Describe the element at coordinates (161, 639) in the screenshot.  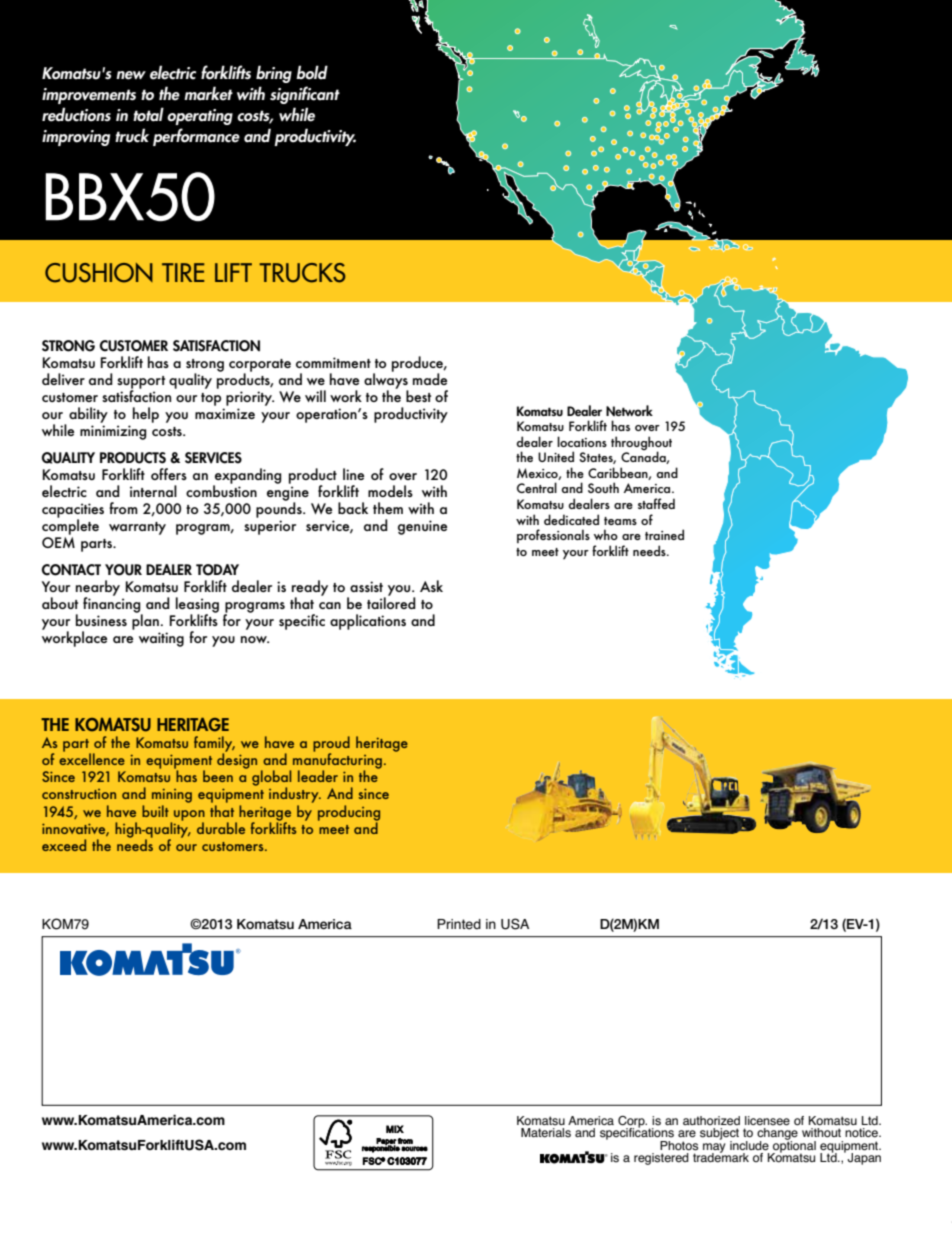
I see `waiting` at that location.
